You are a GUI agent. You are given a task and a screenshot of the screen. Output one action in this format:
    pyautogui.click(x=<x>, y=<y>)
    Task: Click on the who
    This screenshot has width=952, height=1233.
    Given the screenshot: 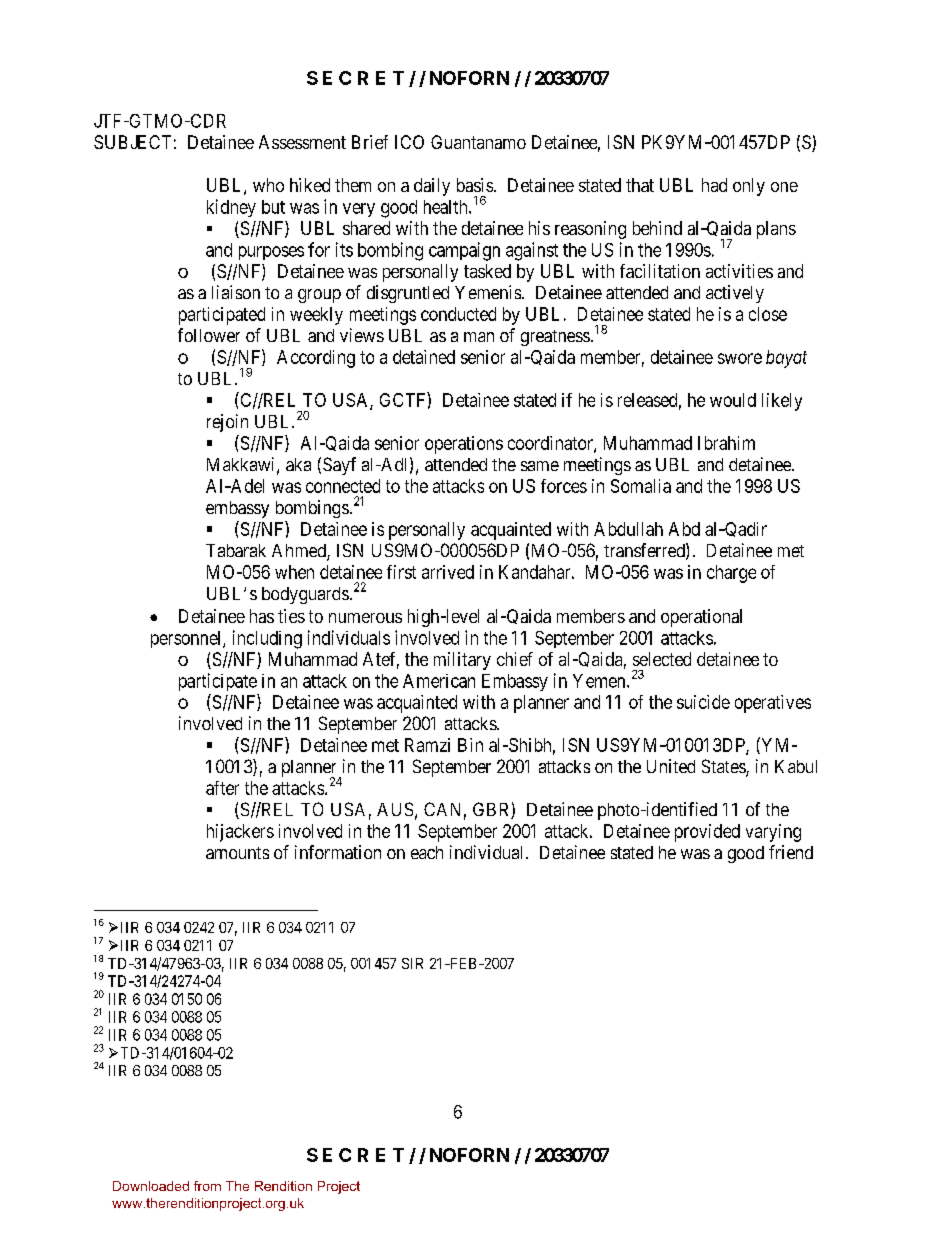 What is the action you would take?
    pyautogui.click(x=268, y=185)
